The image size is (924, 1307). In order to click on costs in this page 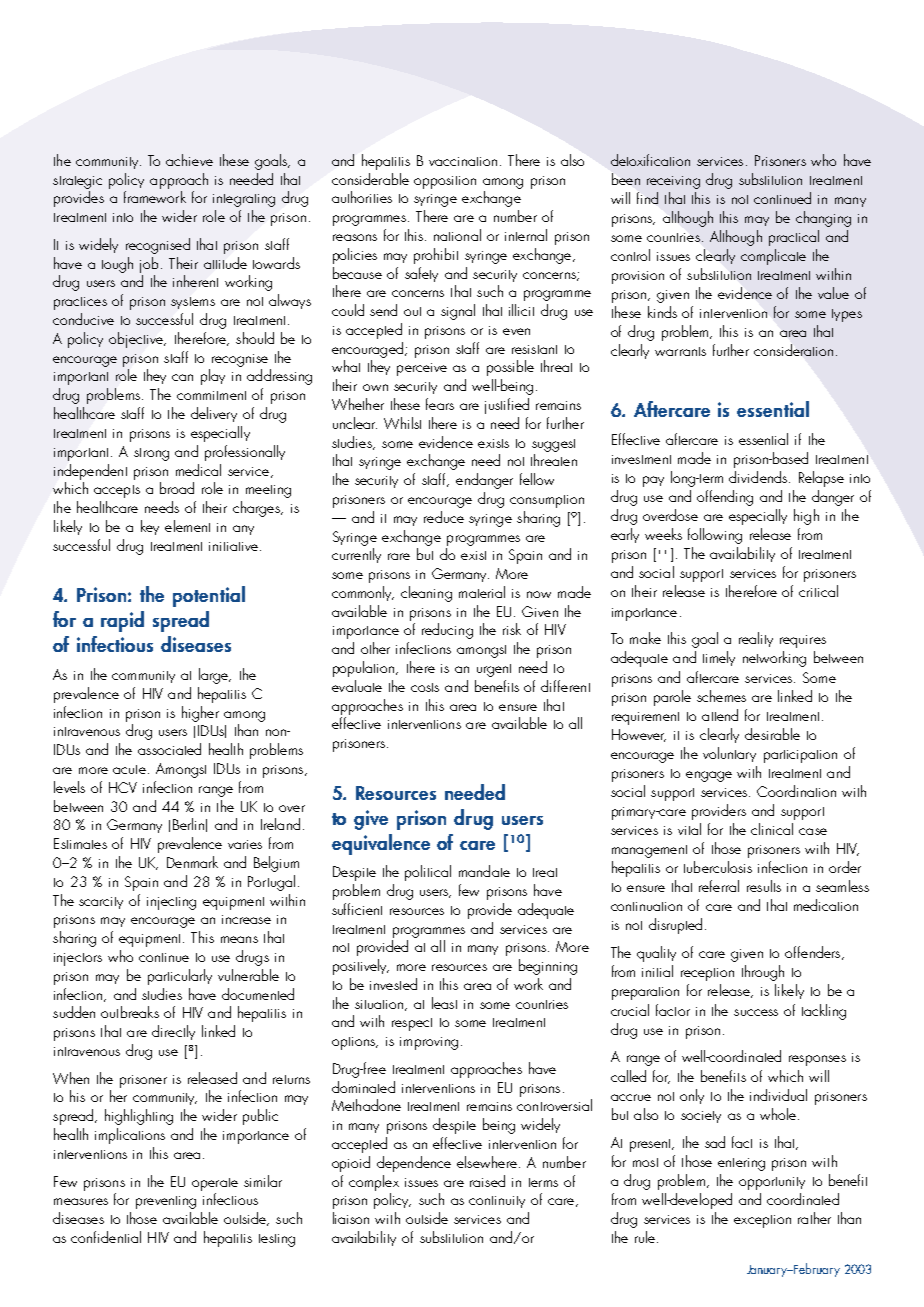, I will do `click(425, 687)`.
